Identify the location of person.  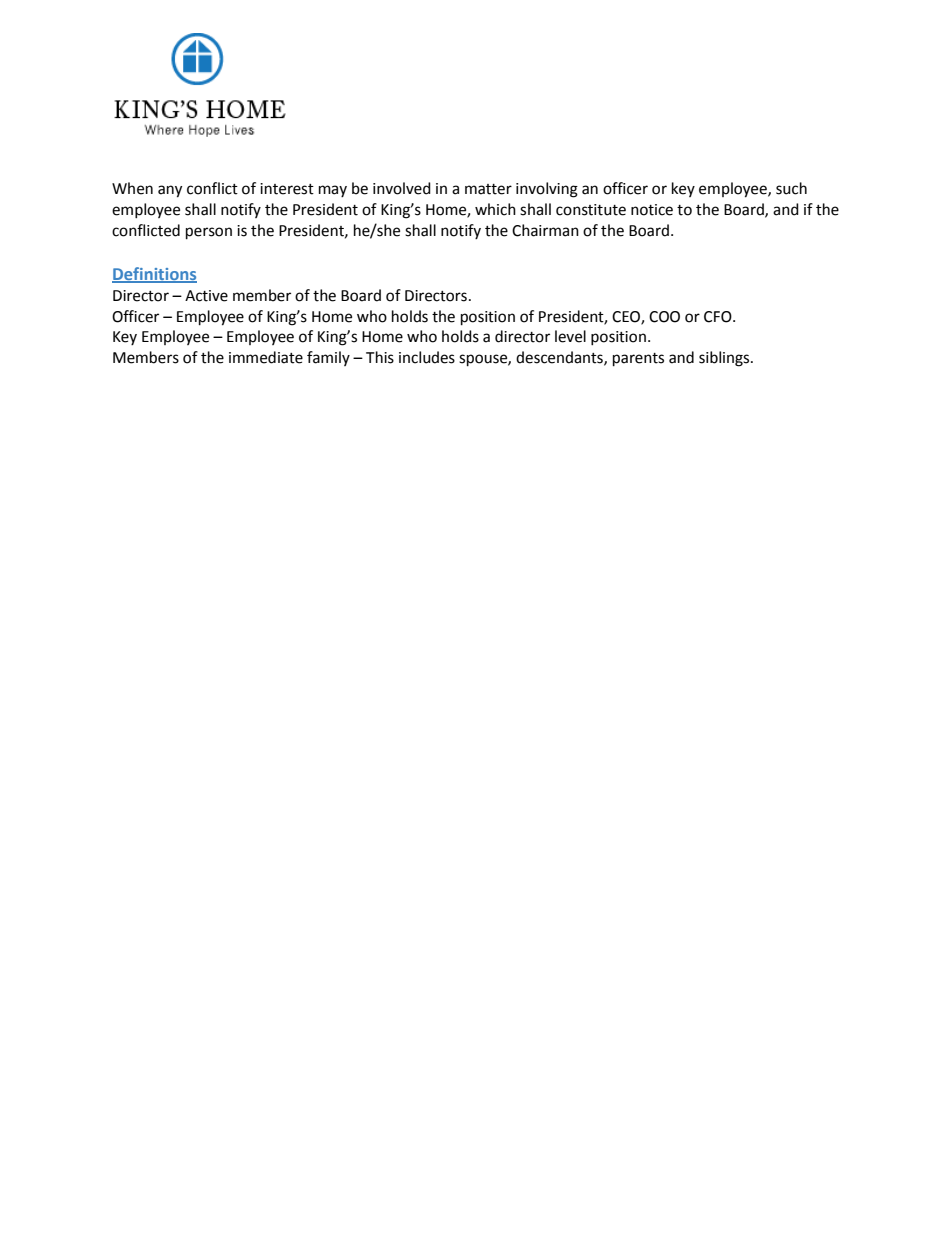
(209, 233).
